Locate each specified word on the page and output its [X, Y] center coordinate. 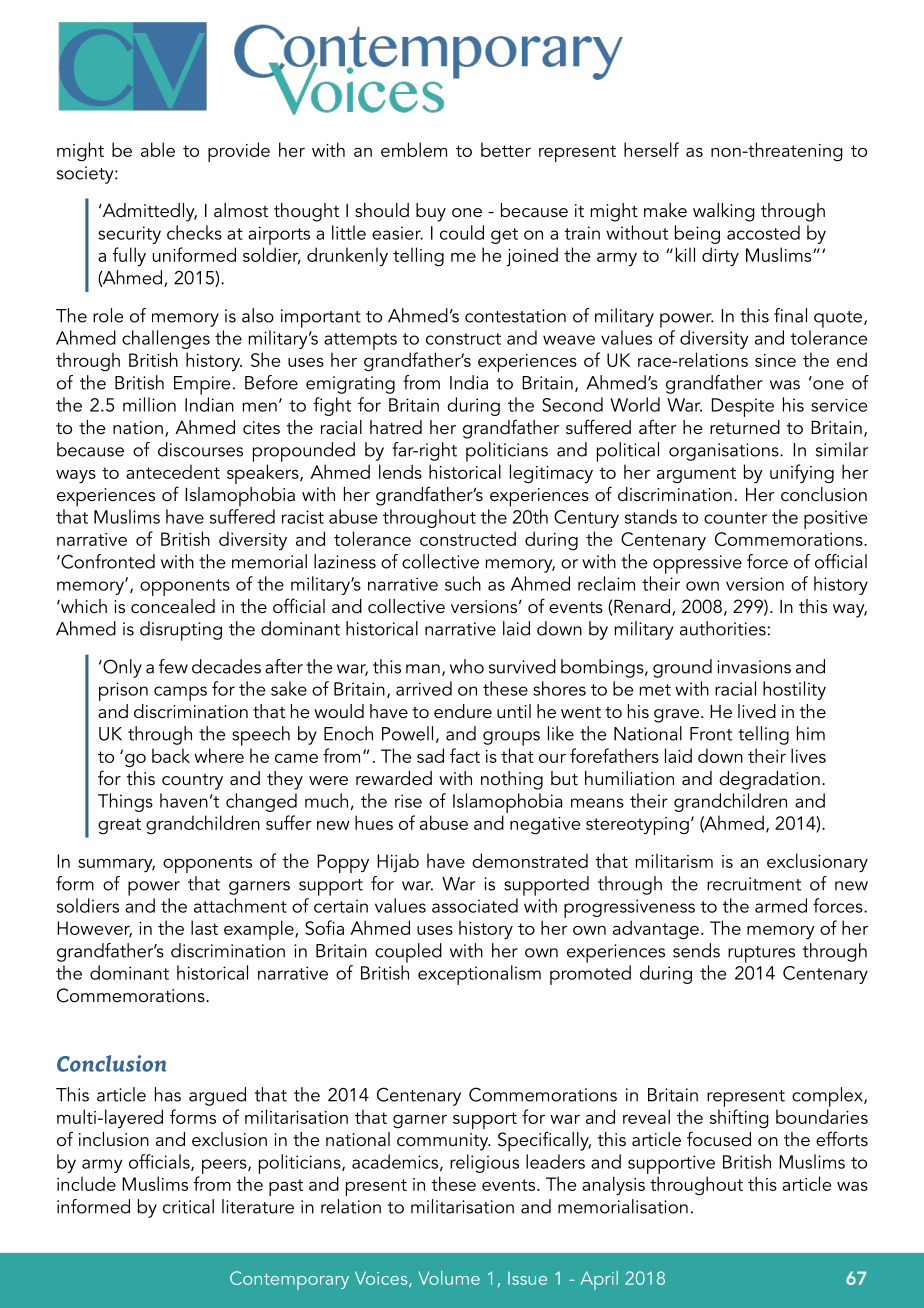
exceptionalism [479, 975]
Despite [743, 407]
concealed [173, 606]
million [149, 404]
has [168, 1094]
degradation [769, 780]
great [119, 826]
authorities [723, 628]
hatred [396, 427]
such [463, 583]
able [158, 149]
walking [724, 212]
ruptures [761, 954]
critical [188, 1206]
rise [408, 801]
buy [431, 212]
